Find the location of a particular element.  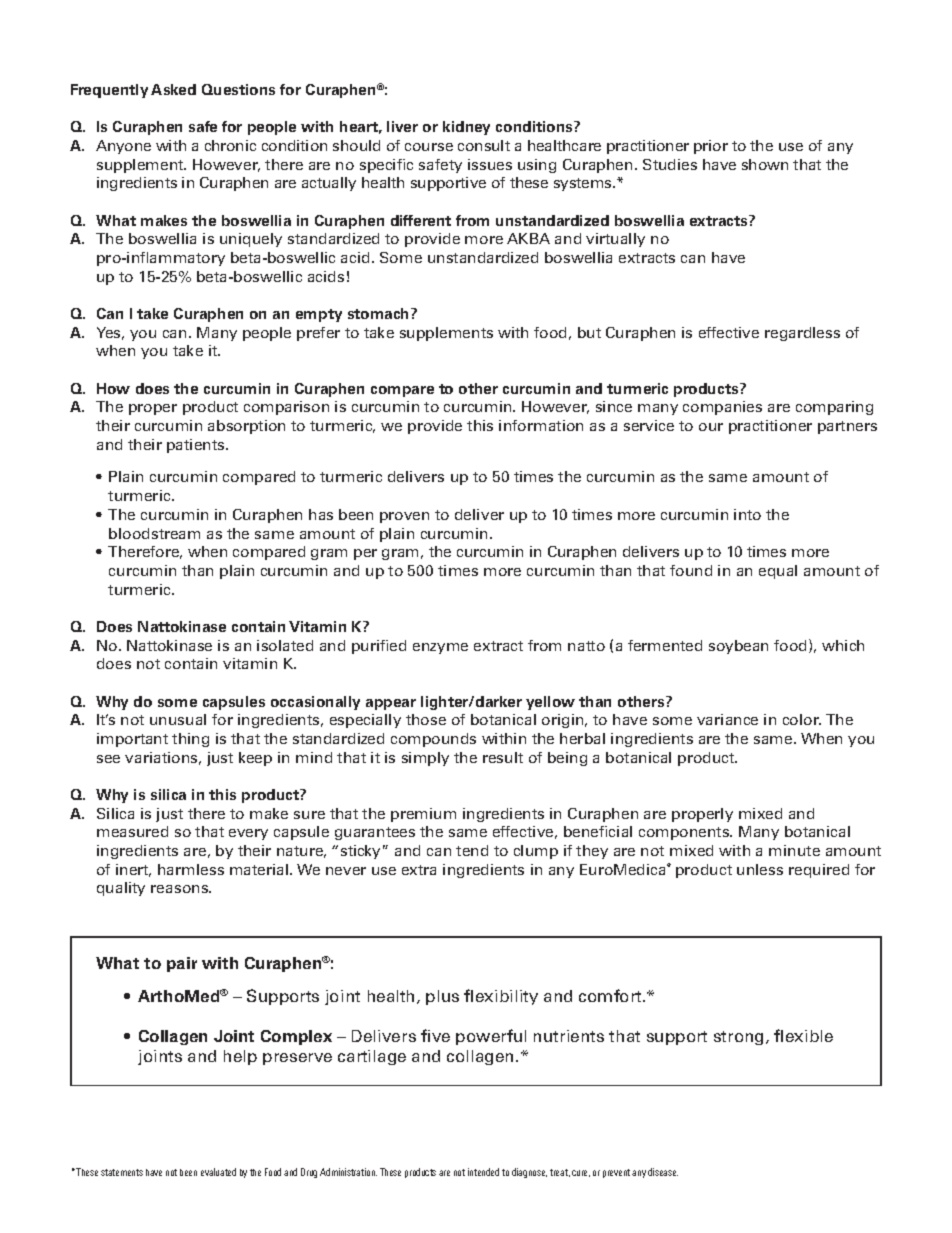

disease is located at coordinates (663, 1172).
